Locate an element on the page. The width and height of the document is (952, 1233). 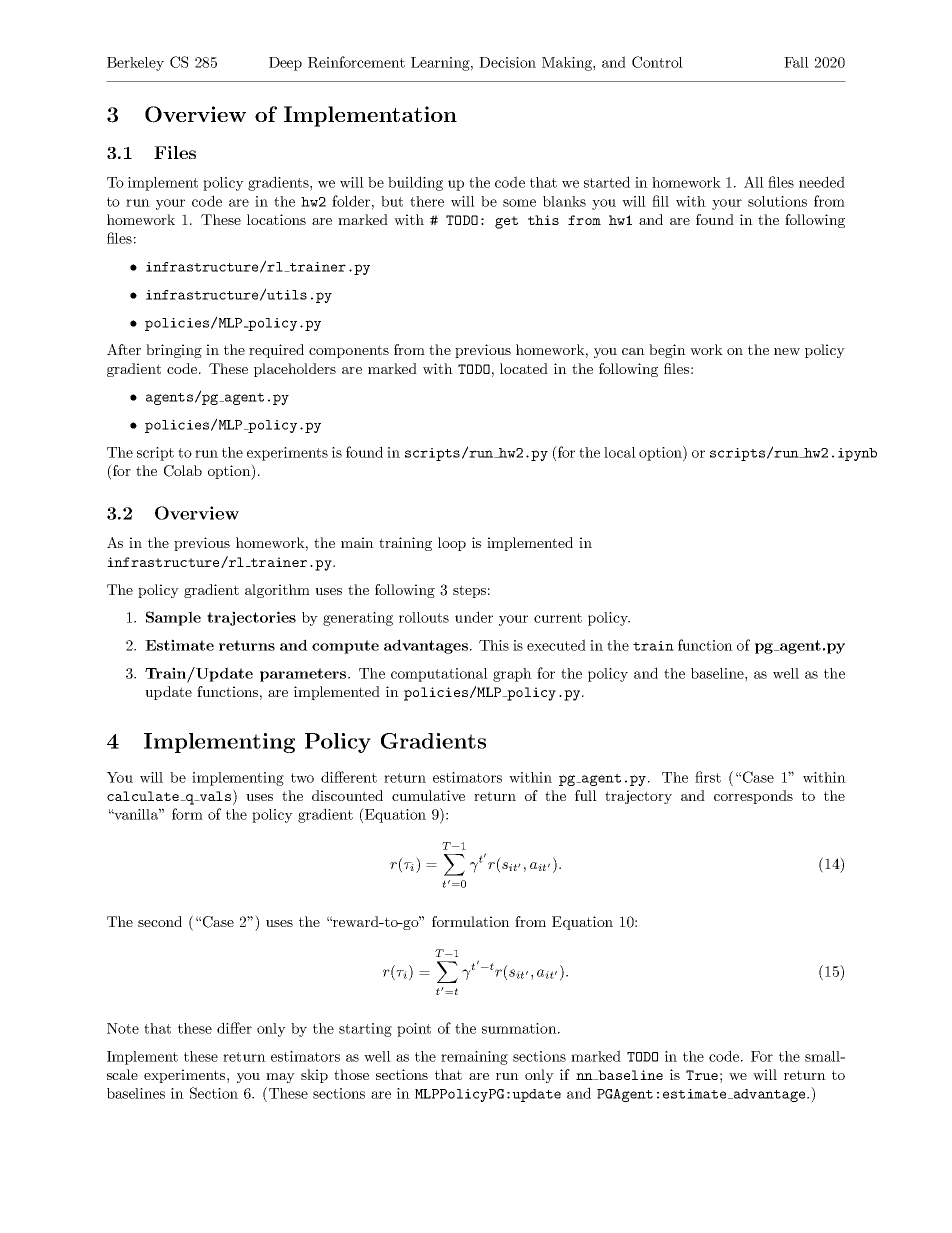
Berkeley is located at coordinates (135, 64).
